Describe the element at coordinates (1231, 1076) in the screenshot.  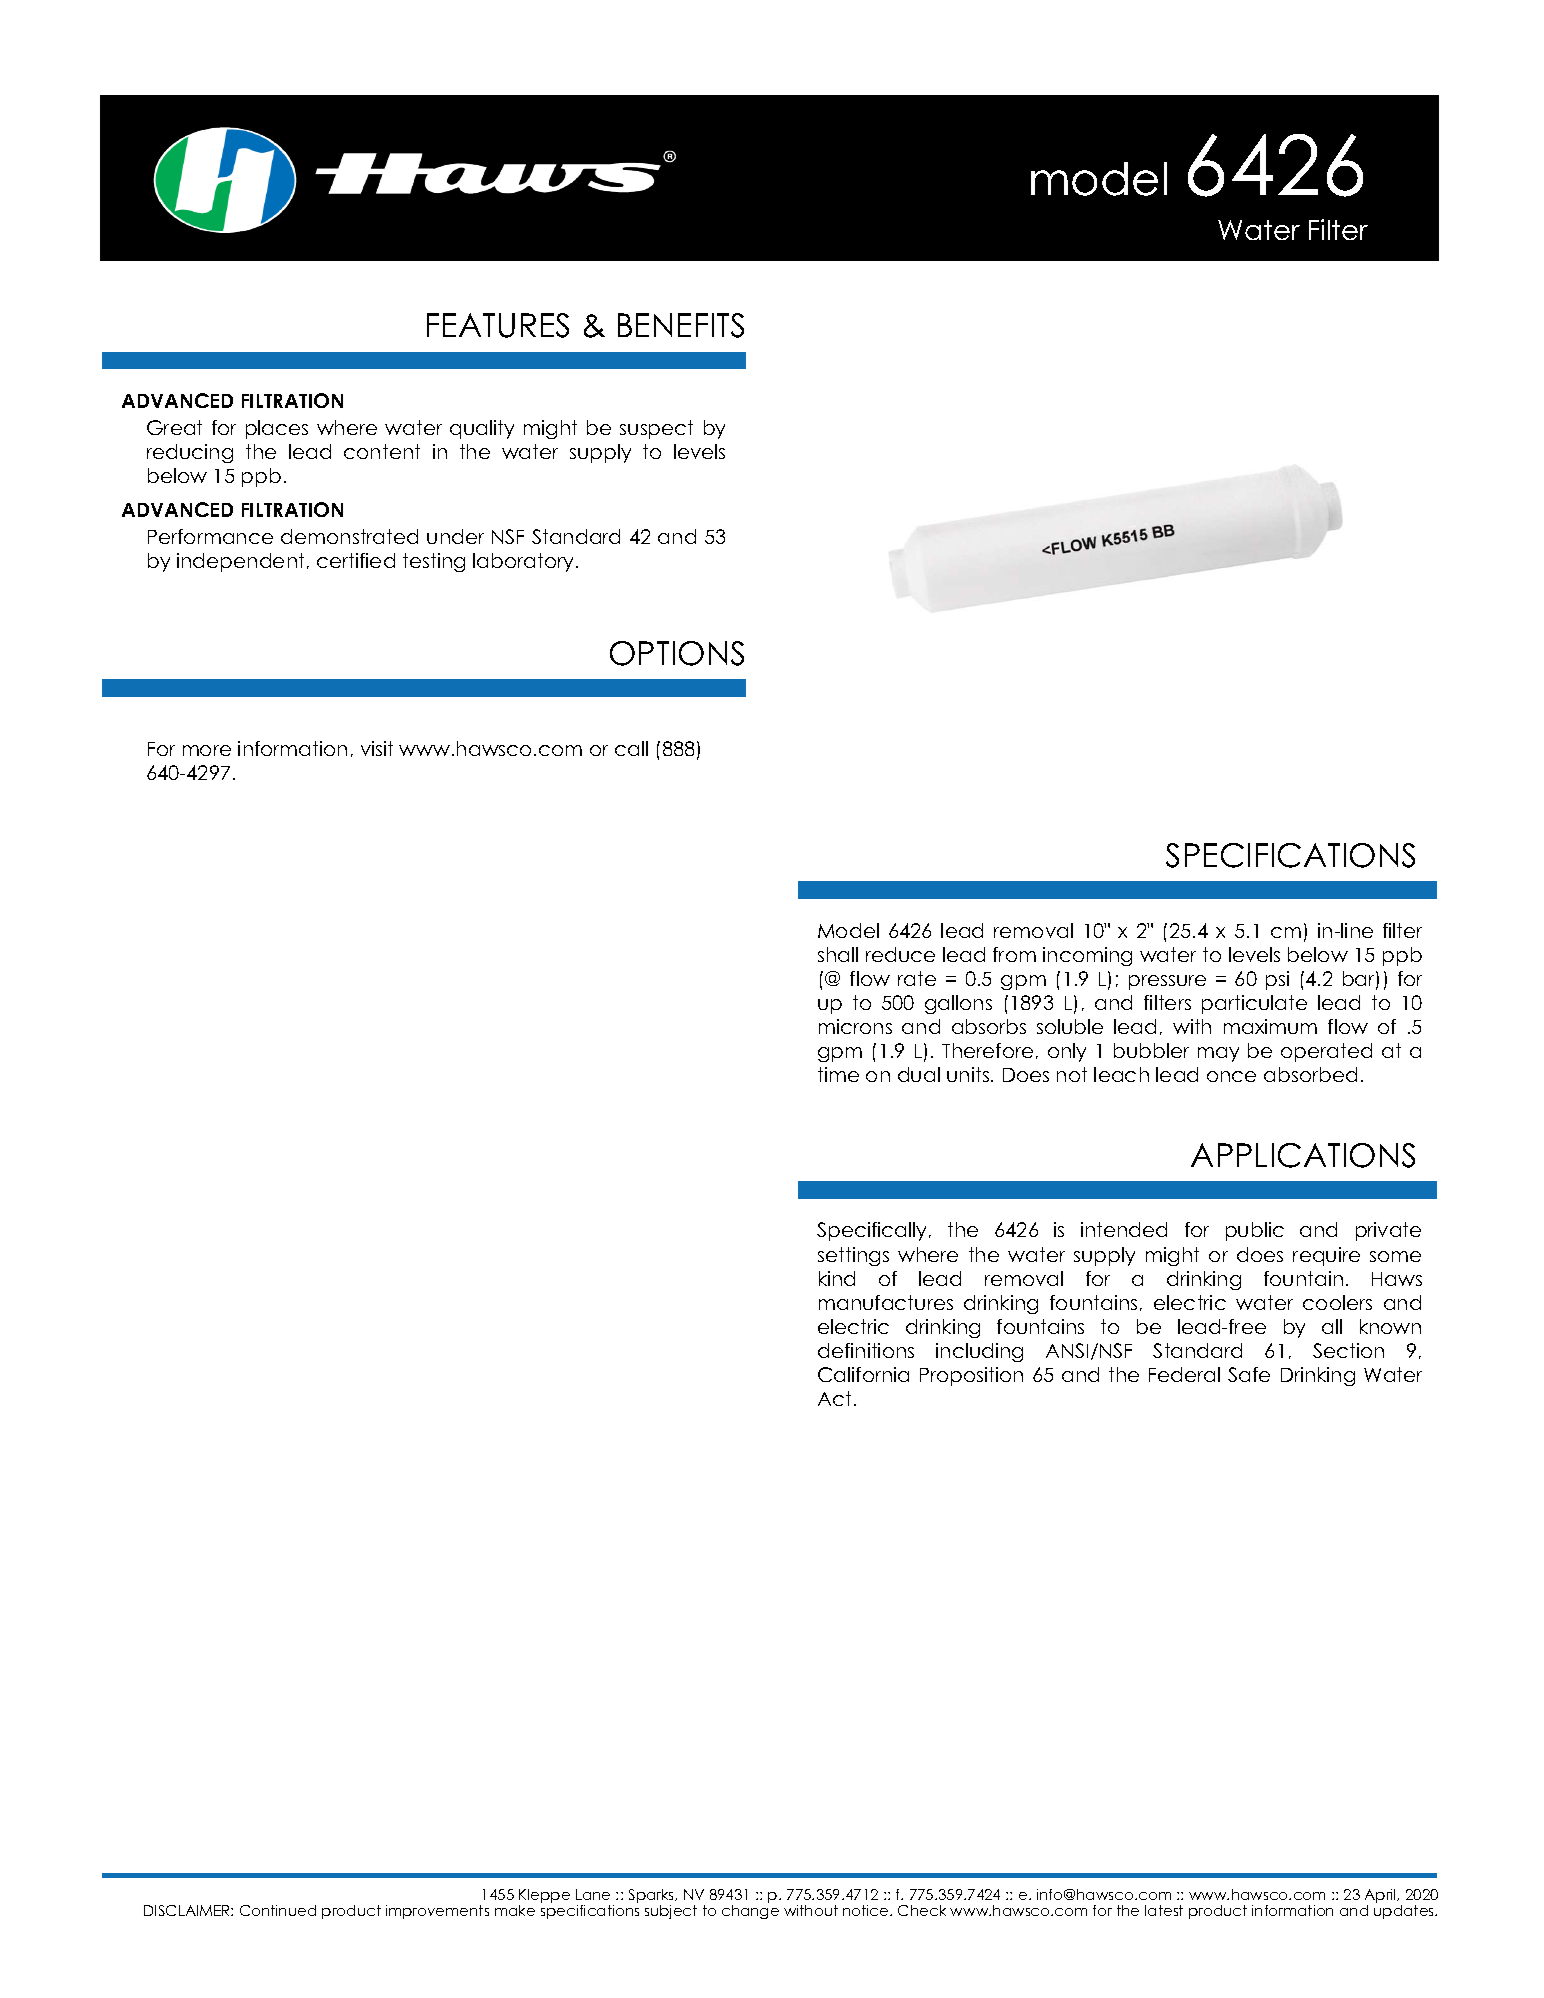
I see `once` at that location.
